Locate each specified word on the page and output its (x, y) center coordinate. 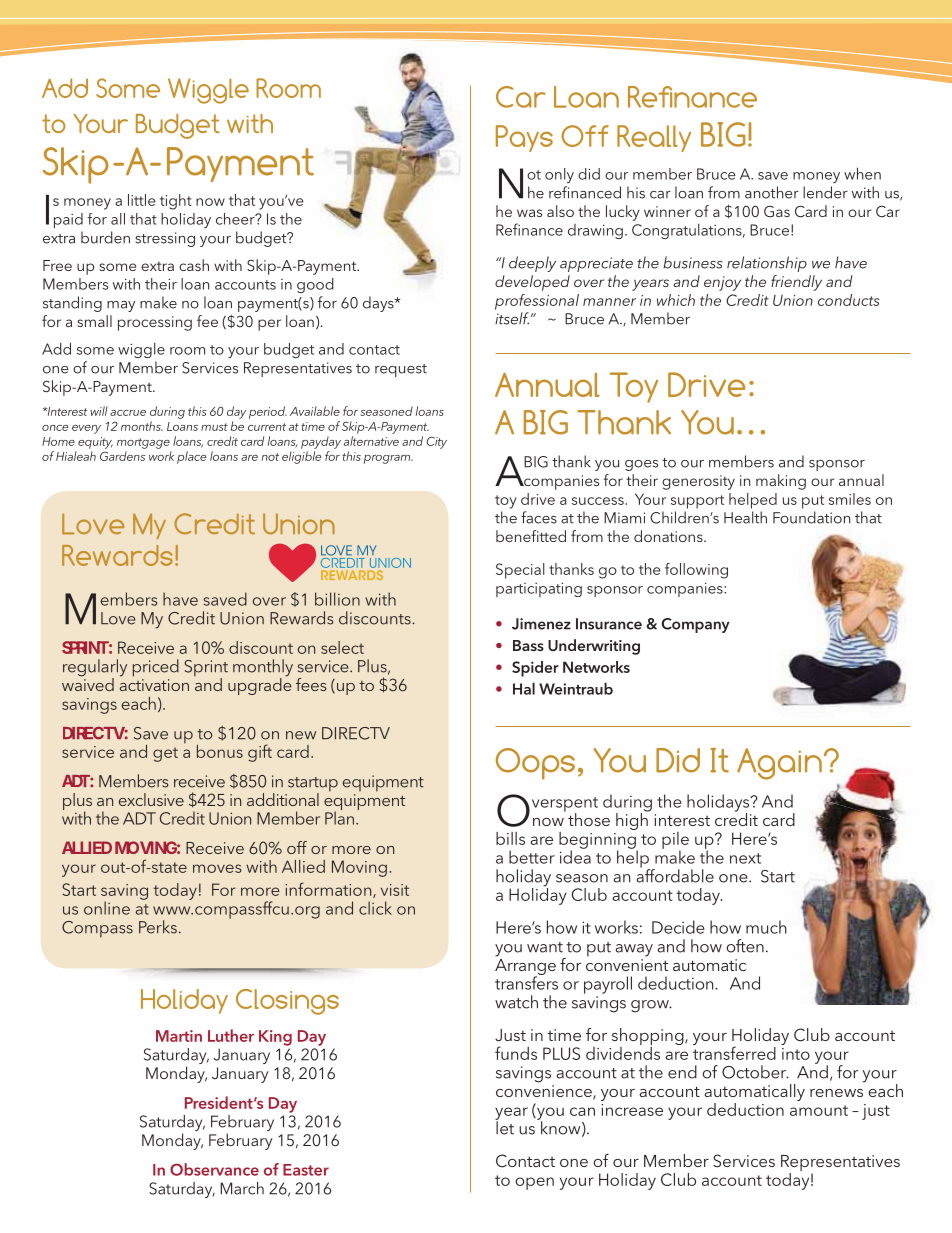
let (504, 1127)
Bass (528, 645)
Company (695, 625)
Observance (214, 1169)
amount (819, 1110)
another (772, 192)
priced (156, 668)
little (141, 200)
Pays (524, 138)
